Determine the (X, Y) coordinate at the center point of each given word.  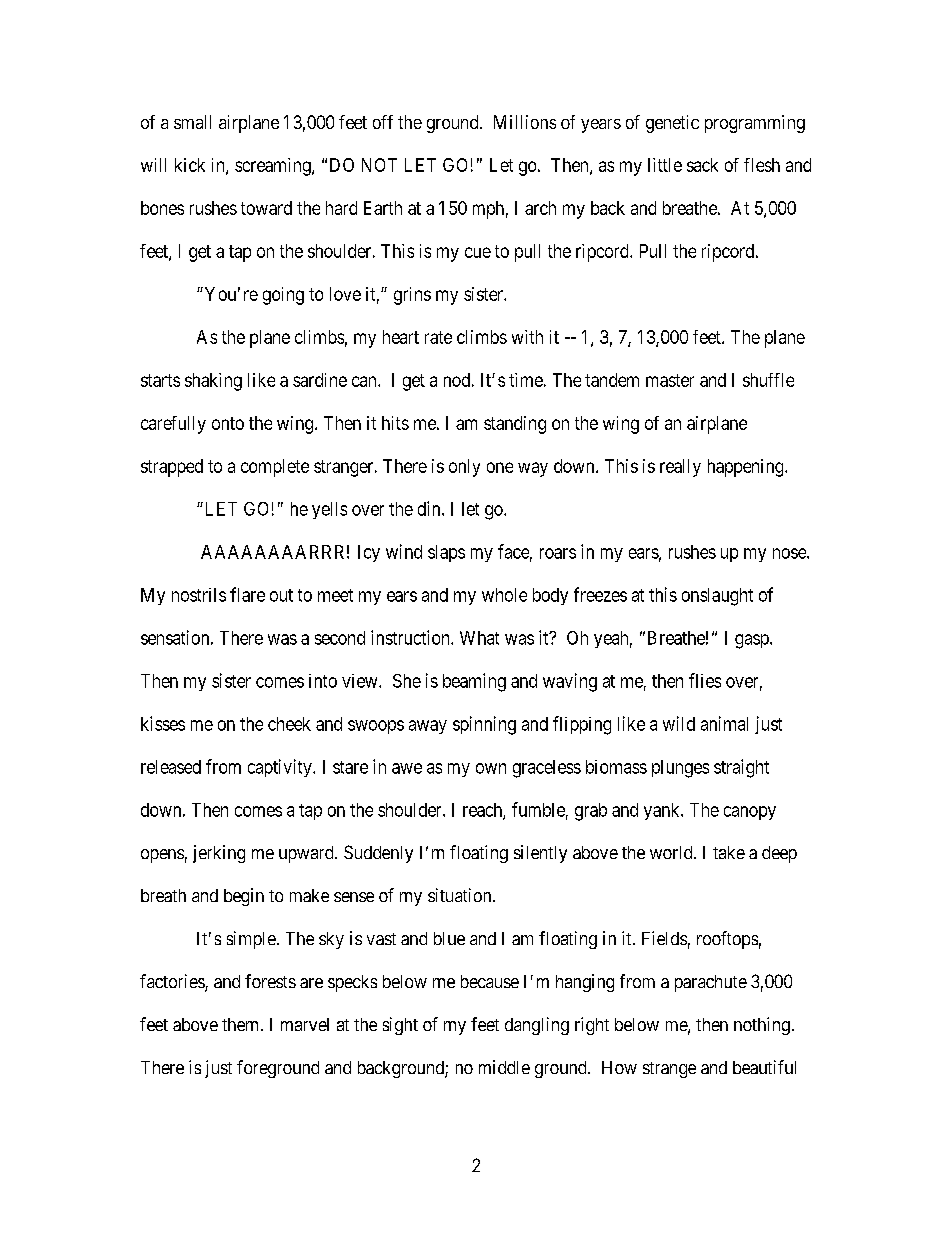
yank (663, 811)
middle (504, 1067)
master (670, 380)
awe (407, 768)
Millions (525, 122)
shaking (213, 382)
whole (504, 595)
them (242, 1024)
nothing (762, 1026)
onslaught (717, 597)
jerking (219, 854)
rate (438, 337)
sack (702, 165)
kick (190, 165)
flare (247, 594)
